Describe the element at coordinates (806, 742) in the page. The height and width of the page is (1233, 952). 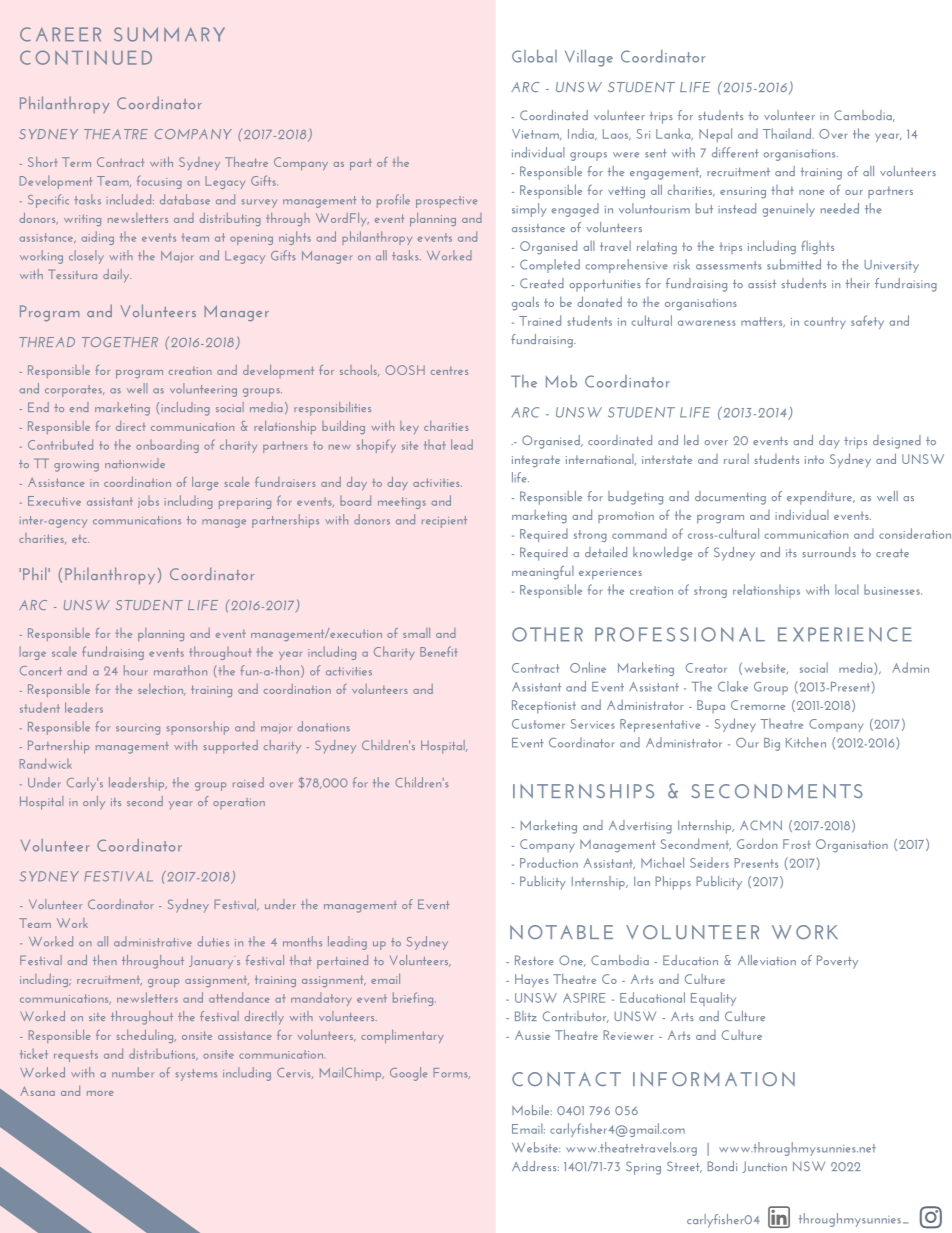
I see `Kitchen` at that location.
